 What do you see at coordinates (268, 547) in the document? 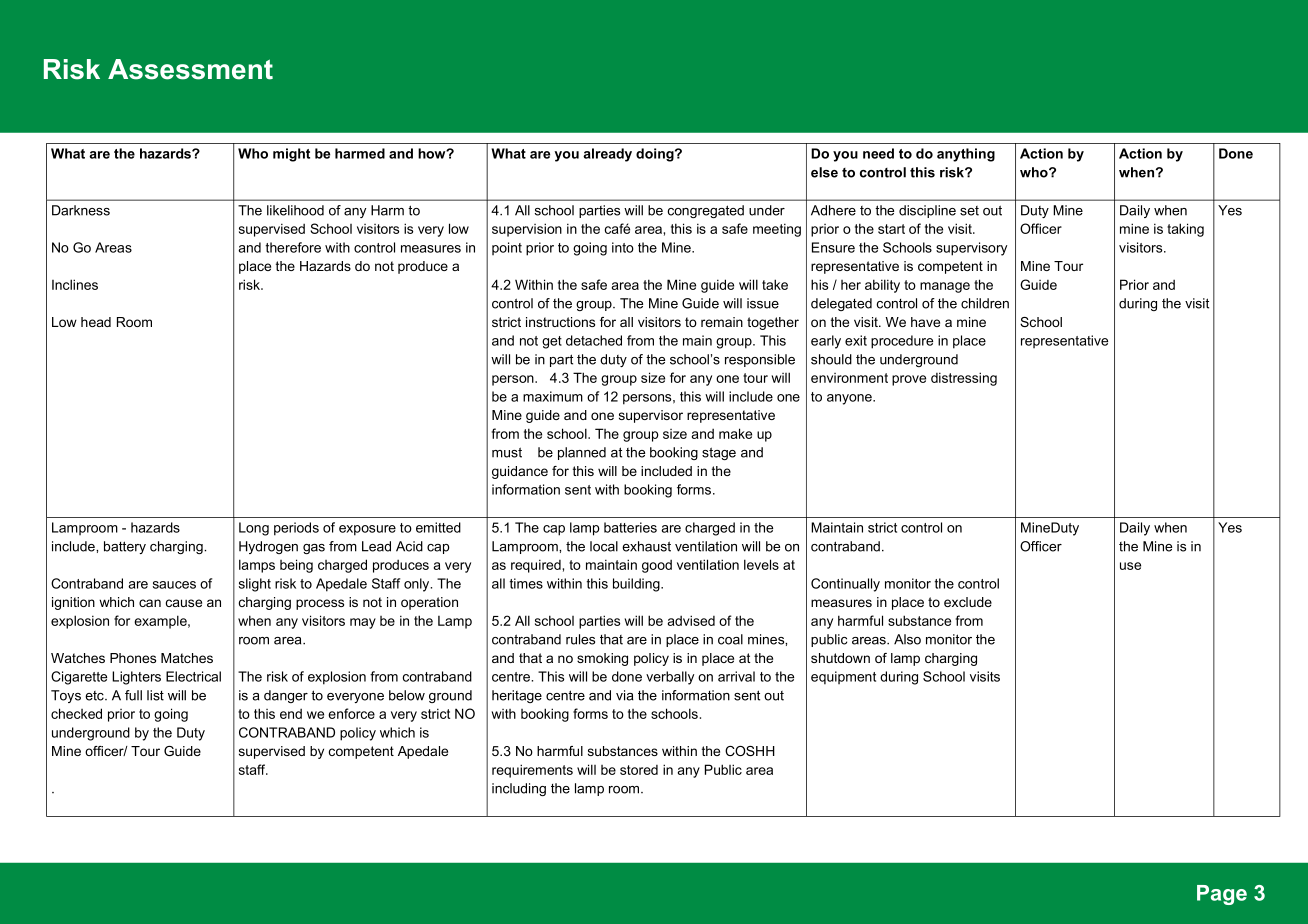
I see `Hydrogen` at bounding box center [268, 547].
